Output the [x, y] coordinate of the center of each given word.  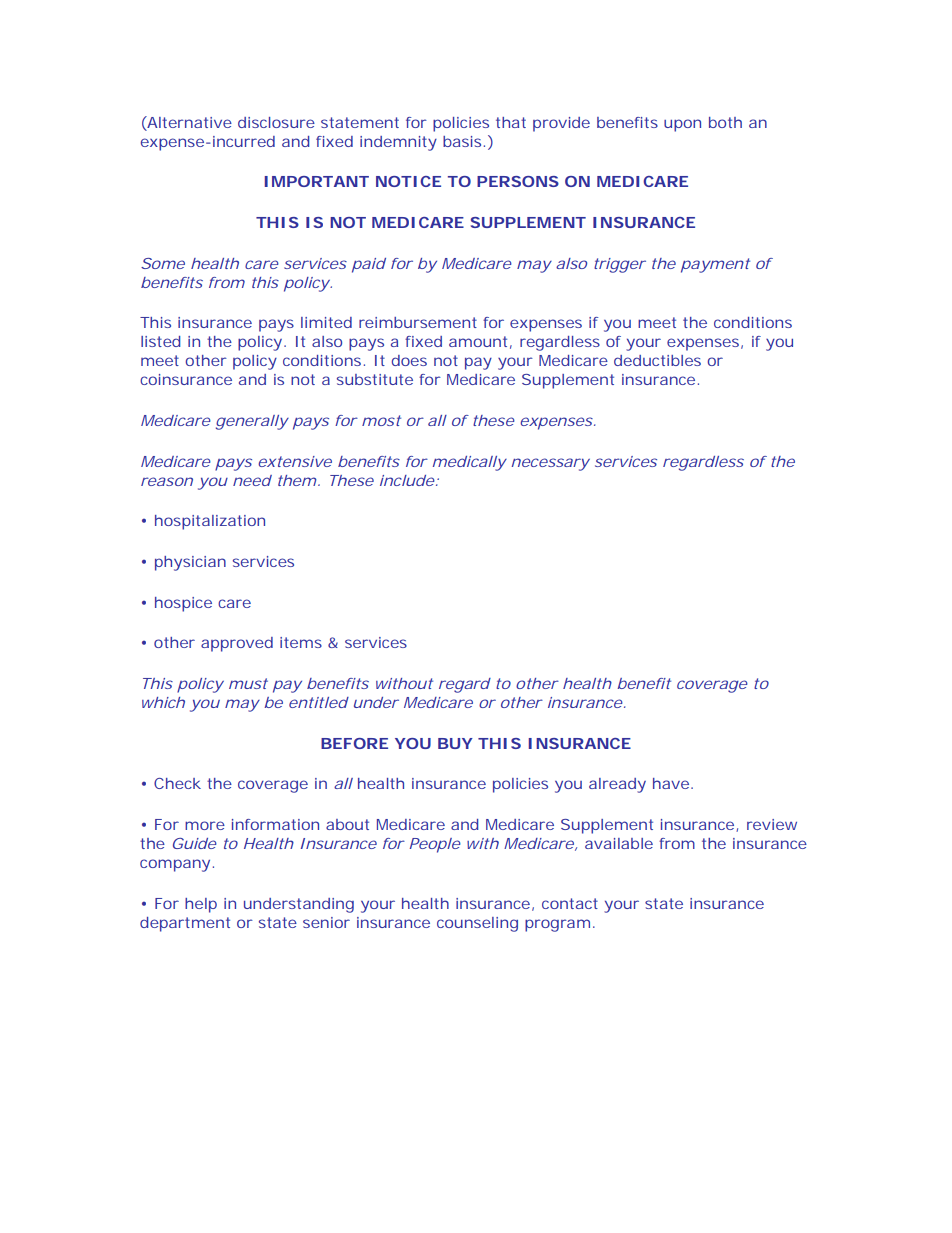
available [619, 843]
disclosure [276, 122]
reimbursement [418, 322]
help [201, 905]
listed [161, 341]
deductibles [657, 360]
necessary [550, 464]
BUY [455, 743]
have [671, 783]
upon [682, 125]
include [407, 480]
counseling [477, 924]
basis [462, 141]
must [248, 683]
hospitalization [210, 522]
